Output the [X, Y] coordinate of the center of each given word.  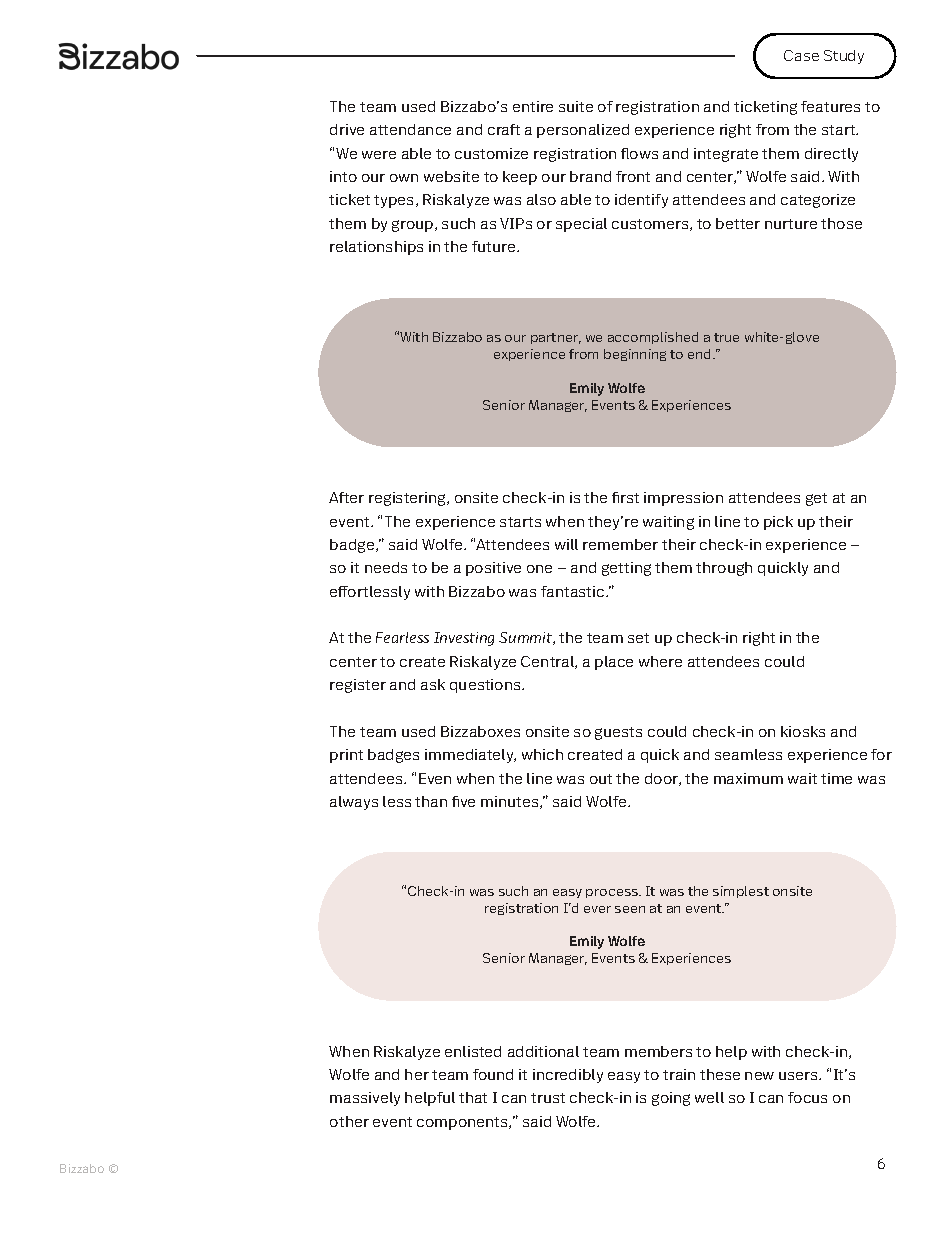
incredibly [568, 1076]
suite [576, 106]
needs [386, 567]
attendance [410, 129]
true [726, 337]
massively [365, 1099]
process [613, 893]
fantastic [574, 591]
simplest [741, 892]
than [431, 801]
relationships [376, 248]
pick [778, 523]
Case [801, 55]
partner [556, 338]
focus [807, 1097]
